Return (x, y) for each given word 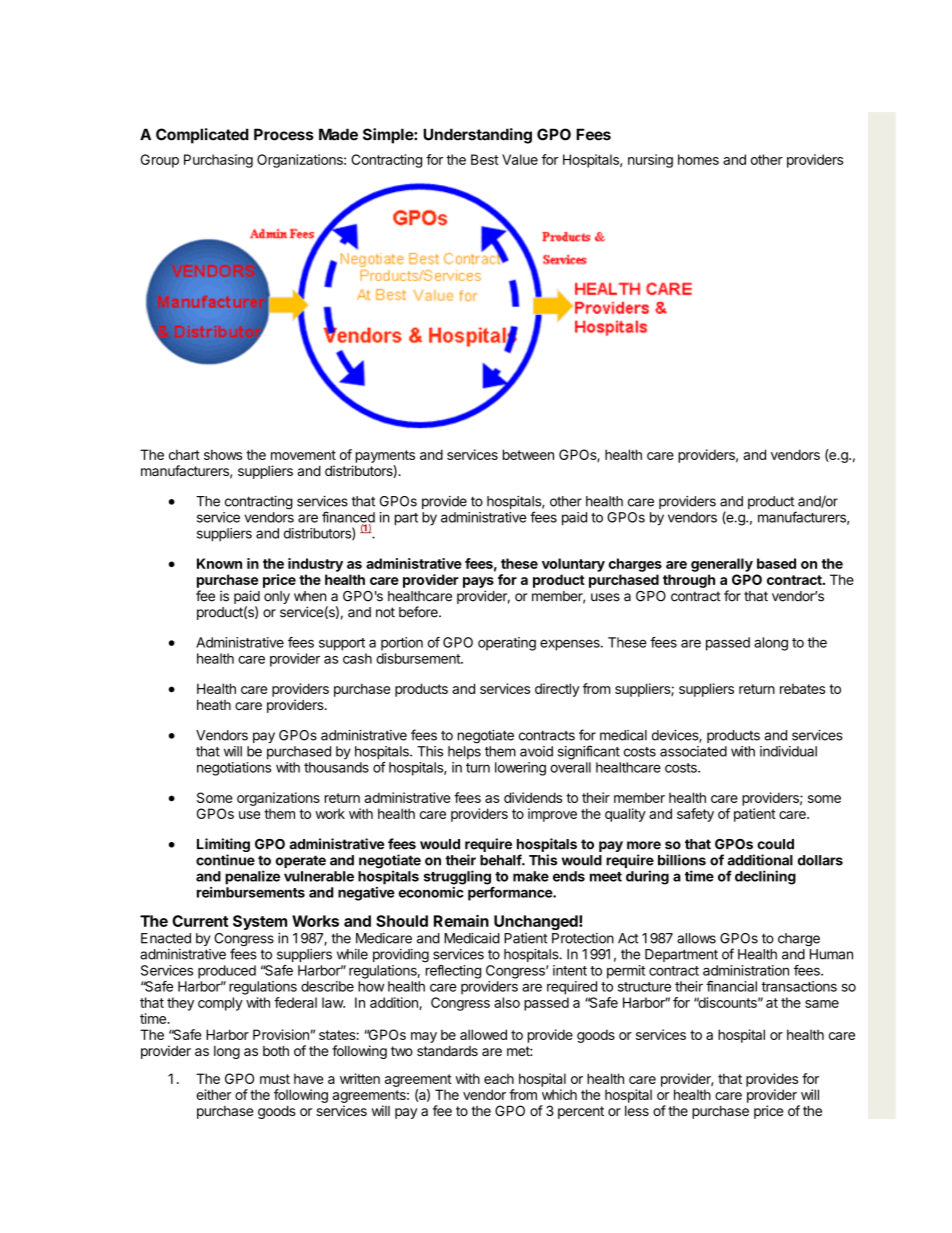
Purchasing (218, 161)
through (689, 581)
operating (507, 644)
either (213, 1094)
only (277, 597)
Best (485, 159)
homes (698, 159)
